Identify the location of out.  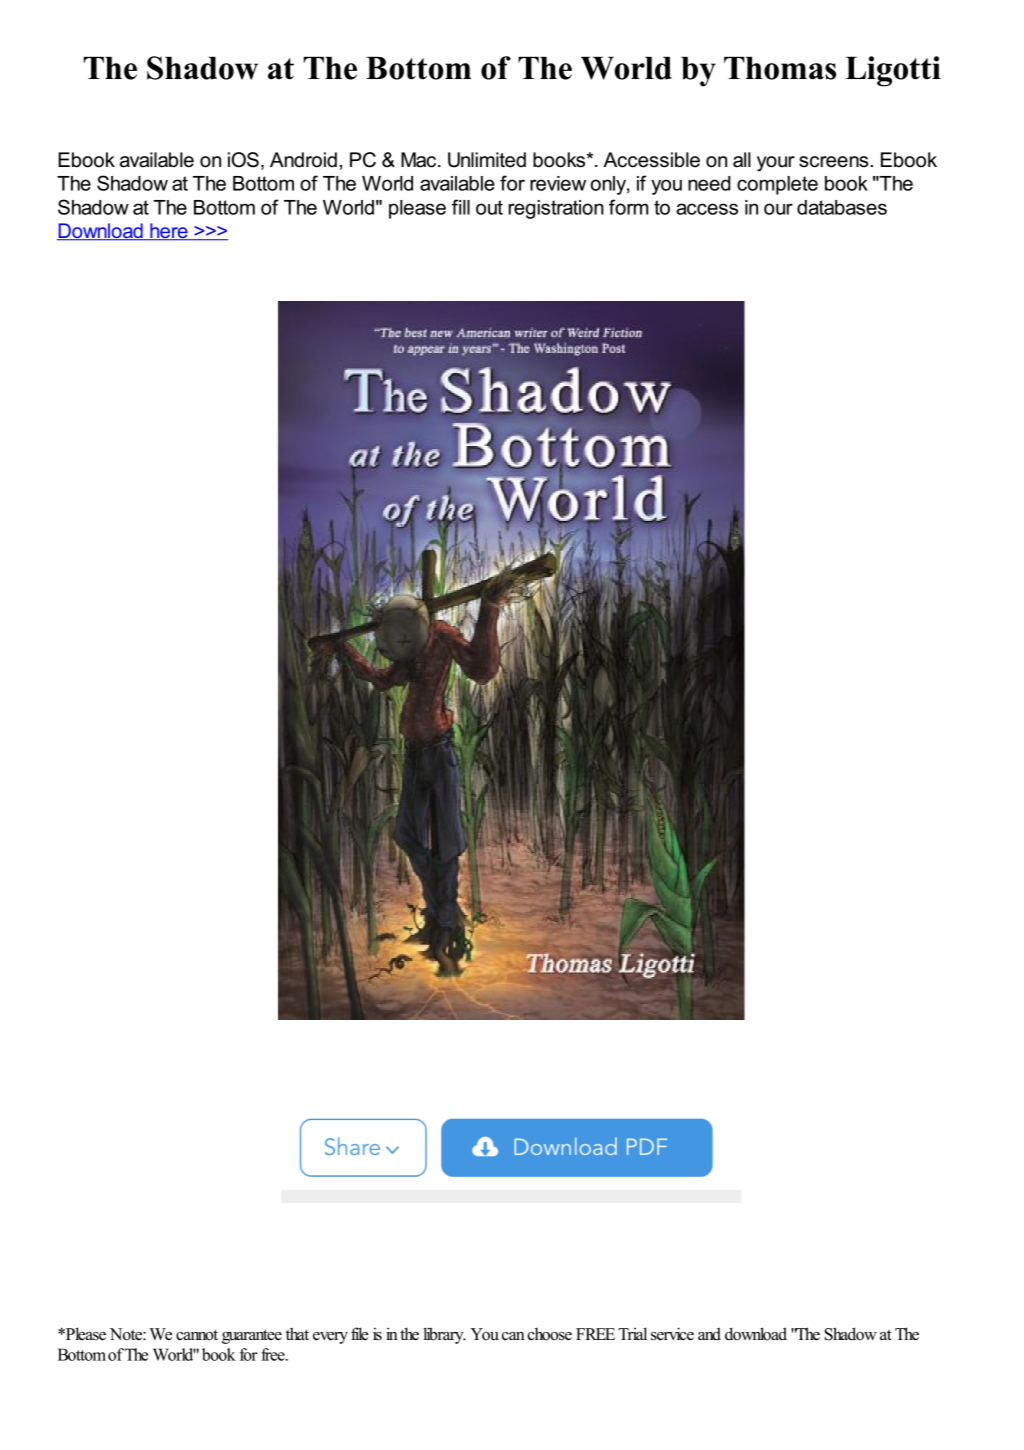
(489, 207).
